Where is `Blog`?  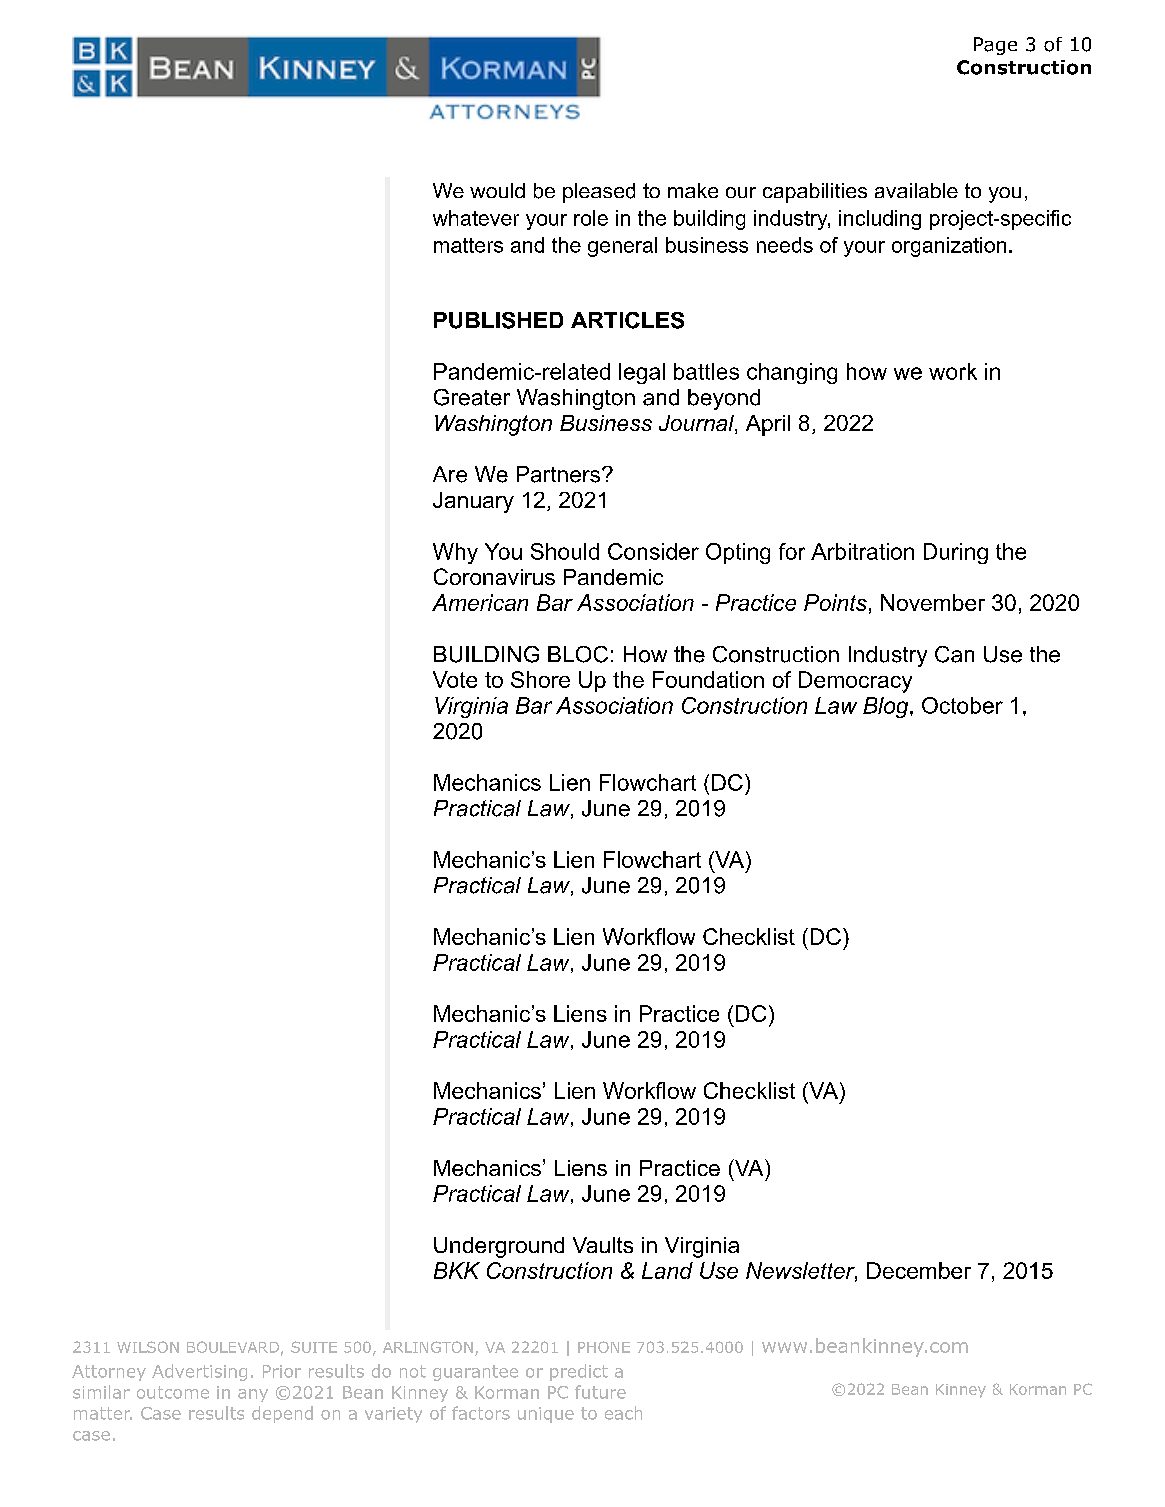
Blog is located at coordinates (887, 707).
